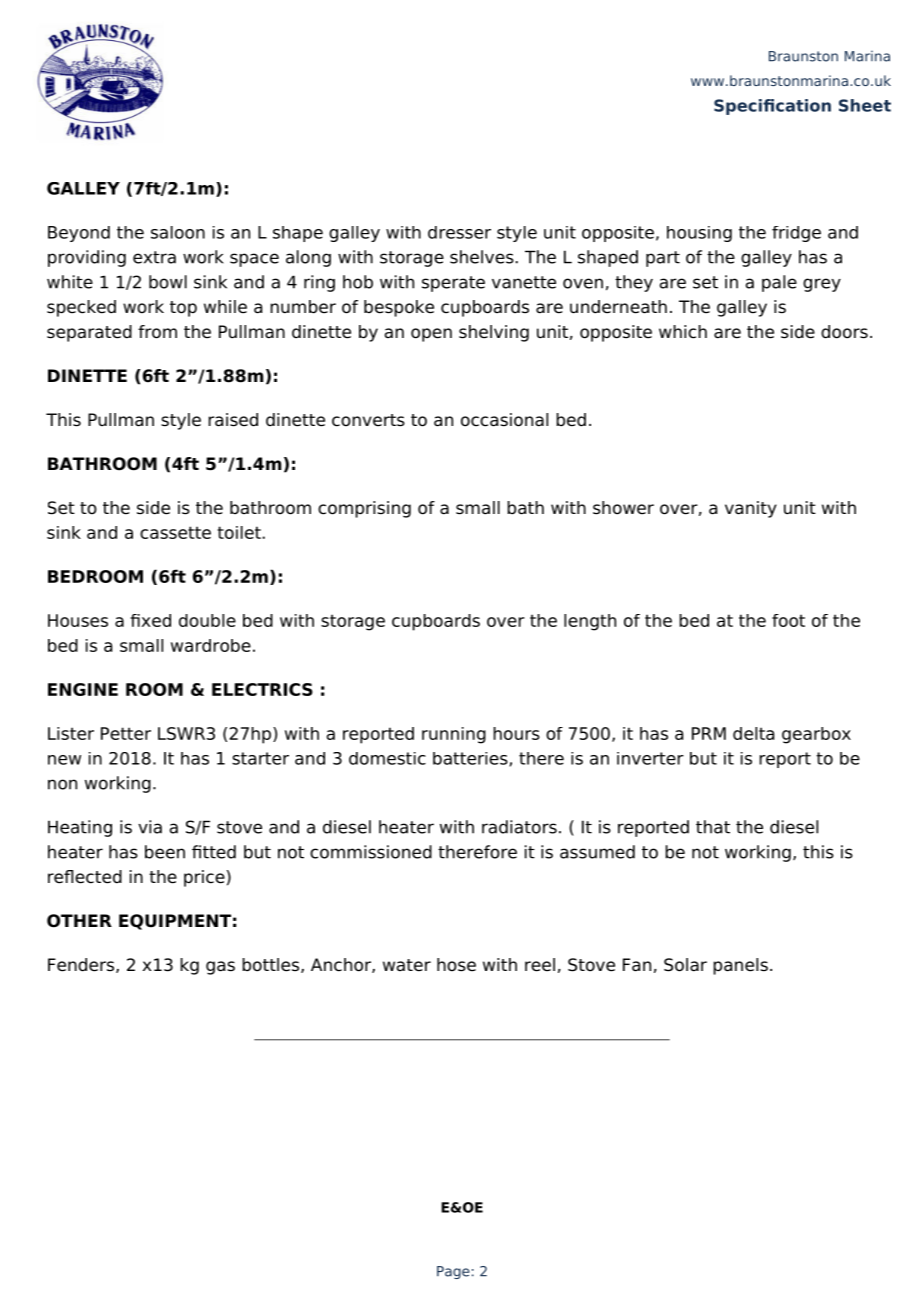 This document has height=1308, width=924. What do you see at coordinates (431, 335) in the document?
I see `open` at bounding box center [431, 335].
